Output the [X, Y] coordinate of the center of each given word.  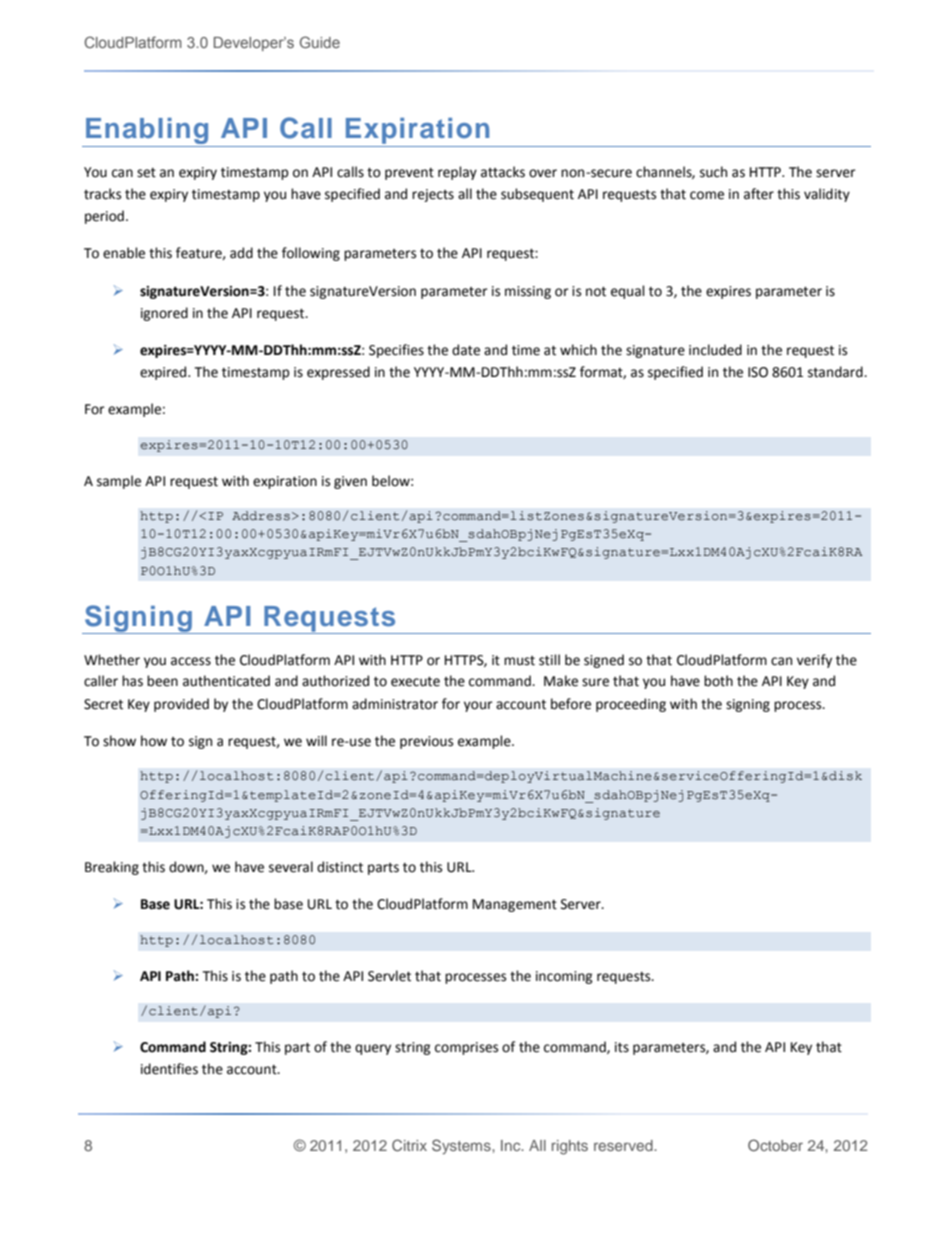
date [466, 350]
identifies [169, 1069]
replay [457, 173]
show [119, 741]
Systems [462, 1146]
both [718, 681]
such [713, 172]
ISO [758, 372]
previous [426, 742]
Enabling [147, 131]
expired [164, 373]
